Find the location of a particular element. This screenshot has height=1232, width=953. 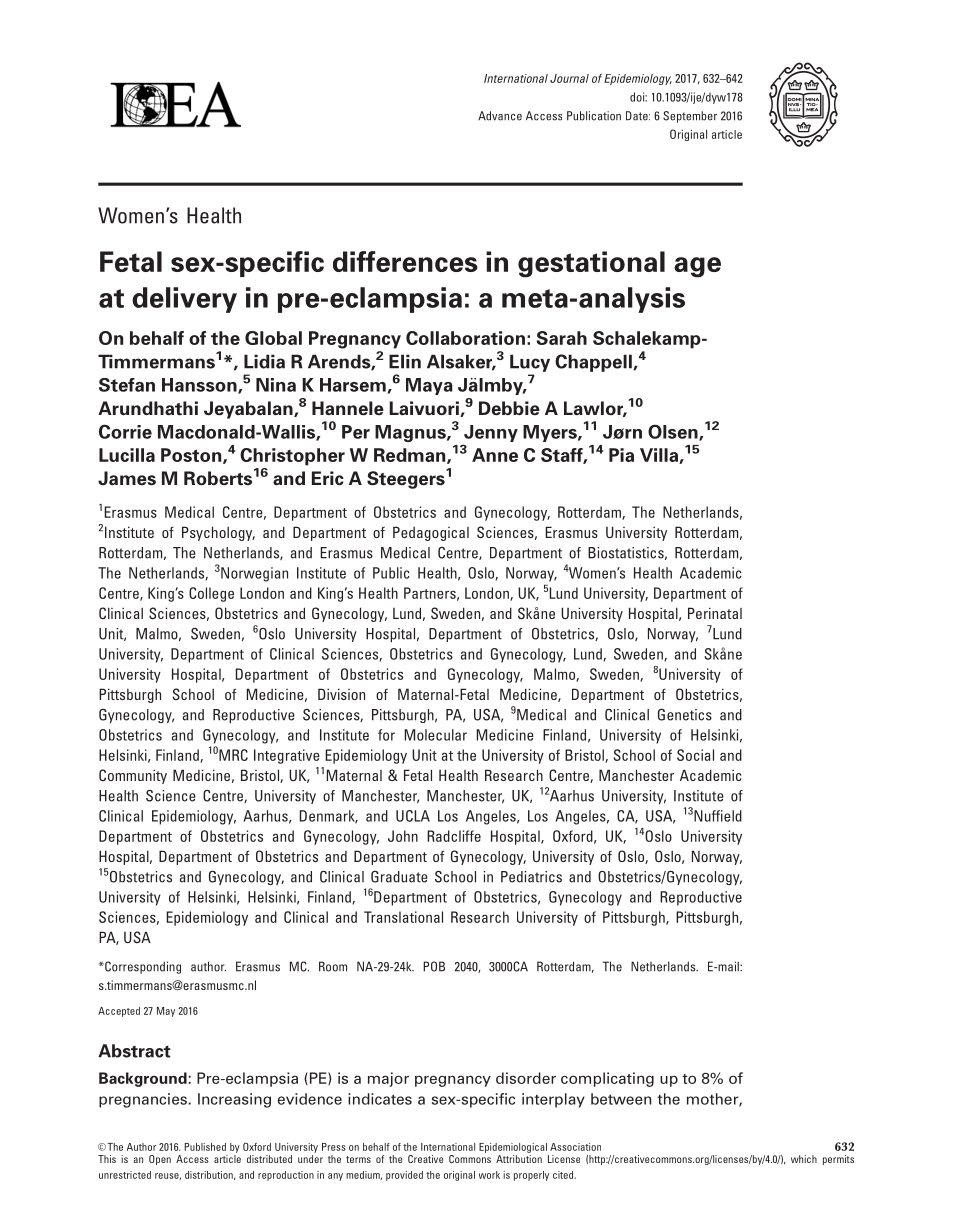

Epidemiological is located at coordinates (513, 1148).
